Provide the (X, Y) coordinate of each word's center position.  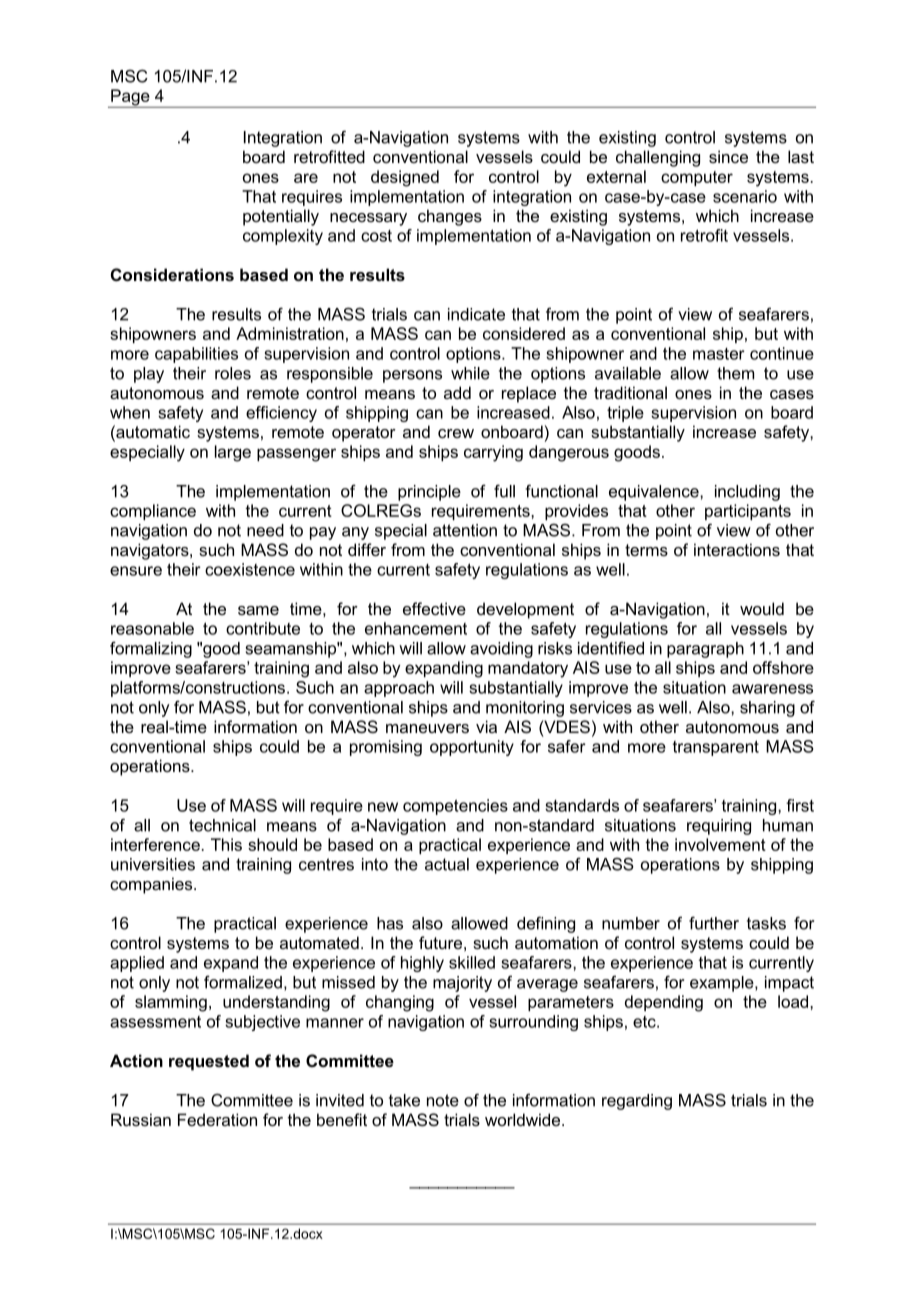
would (762, 608)
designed (405, 178)
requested (209, 1062)
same (258, 610)
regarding (637, 1102)
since (728, 156)
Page (130, 98)
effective (434, 608)
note (443, 1100)
